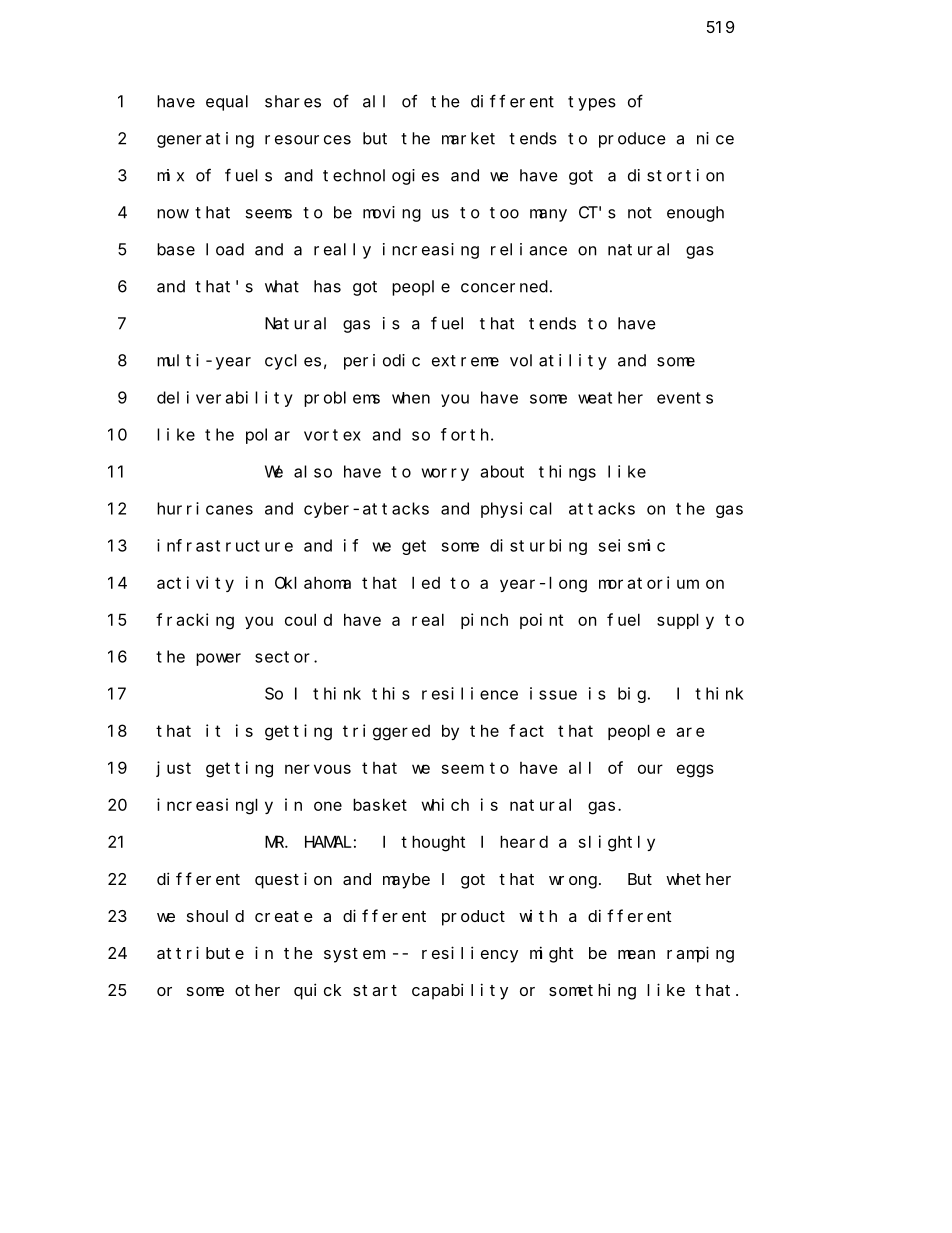 The image size is (952, 1233). I want to click on market, so click(468, 138).
